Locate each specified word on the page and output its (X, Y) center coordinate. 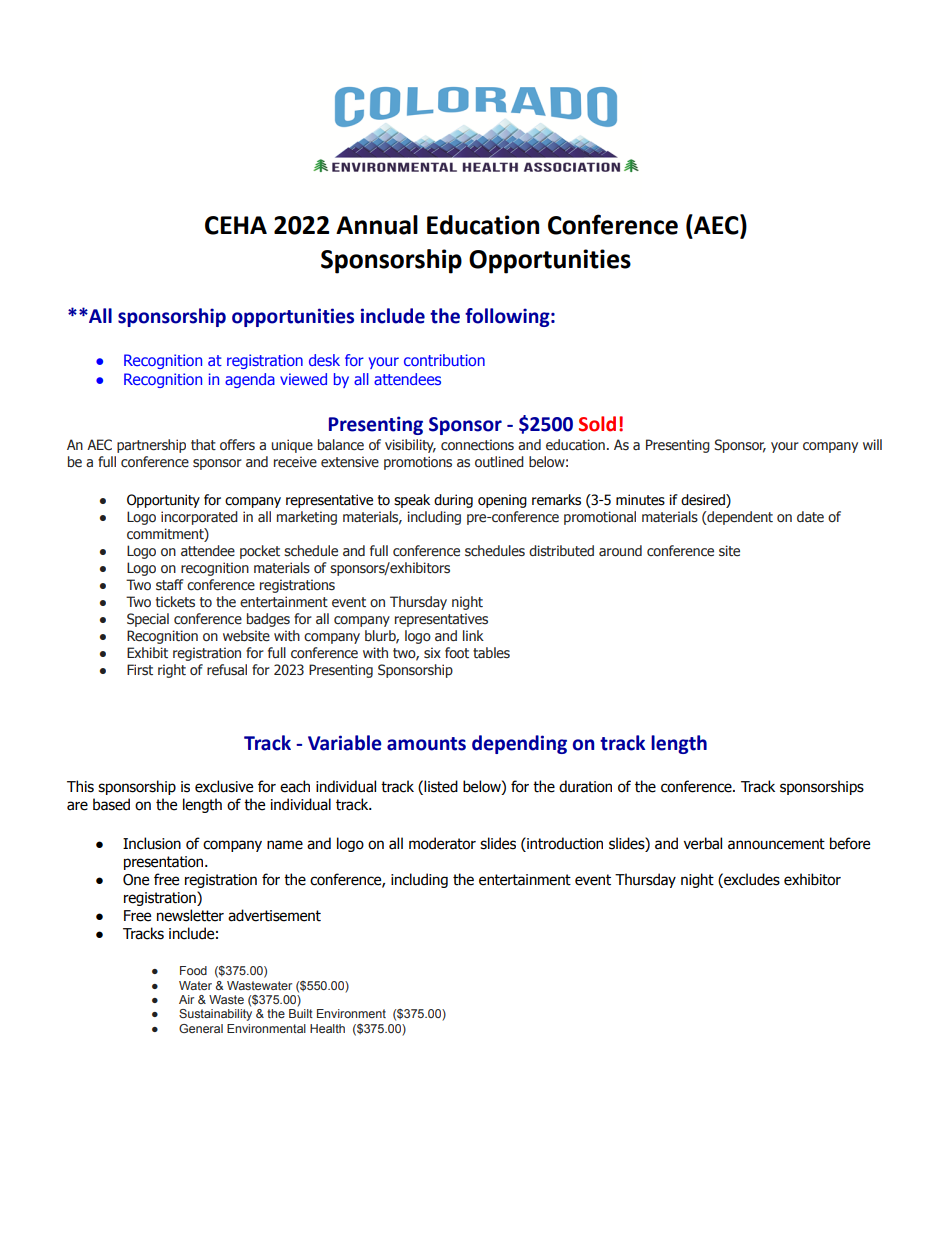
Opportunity (163, 501)
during (453, 501)
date (810, 516)
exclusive (224, 786)
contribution (444, 360)
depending (519, 744)
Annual (377, 225)
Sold (597, 424)
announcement (776, 844)
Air (186, 999)
